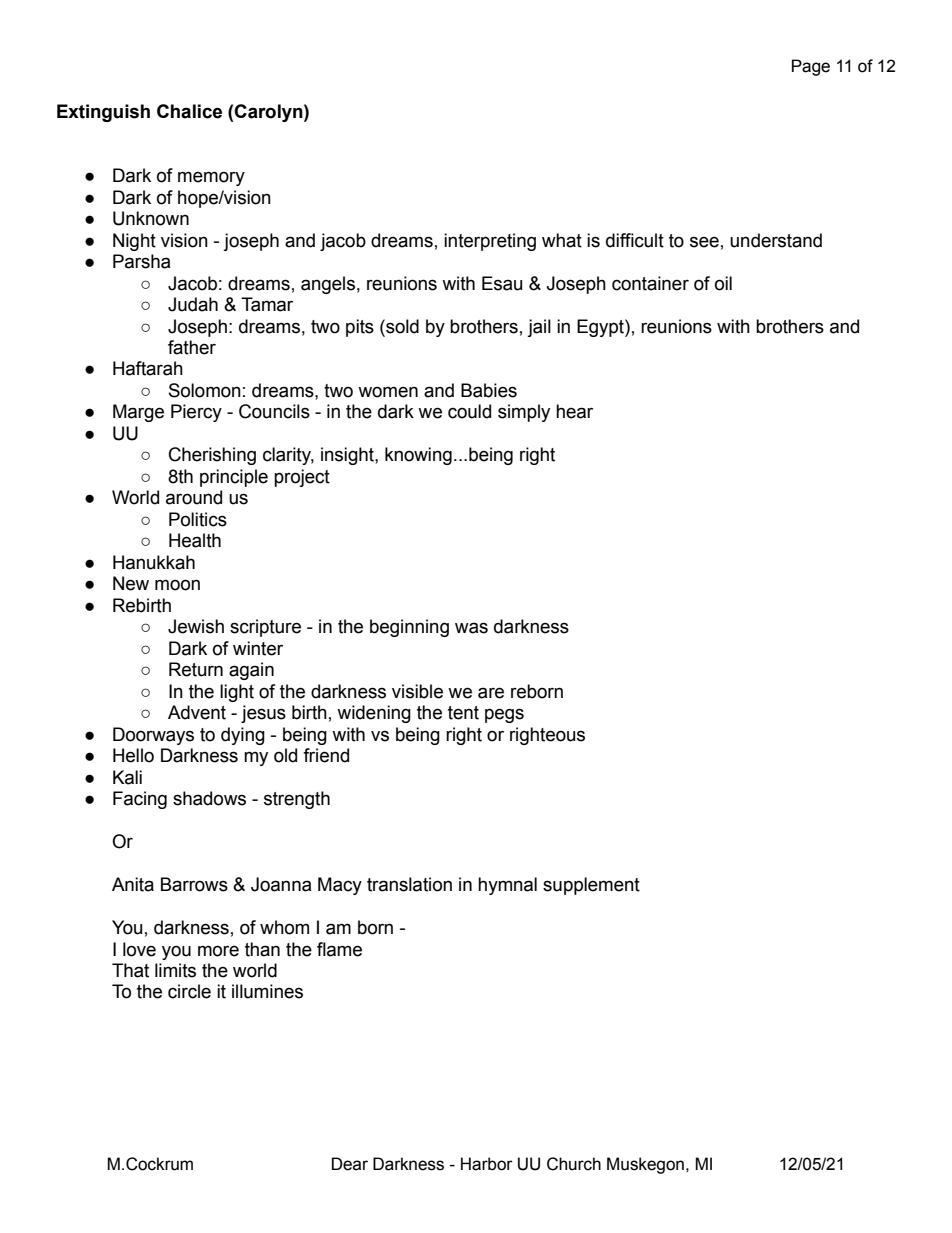  Describe the element at coordinates (189, 111) in the document. I see `Chalice` at that location.
